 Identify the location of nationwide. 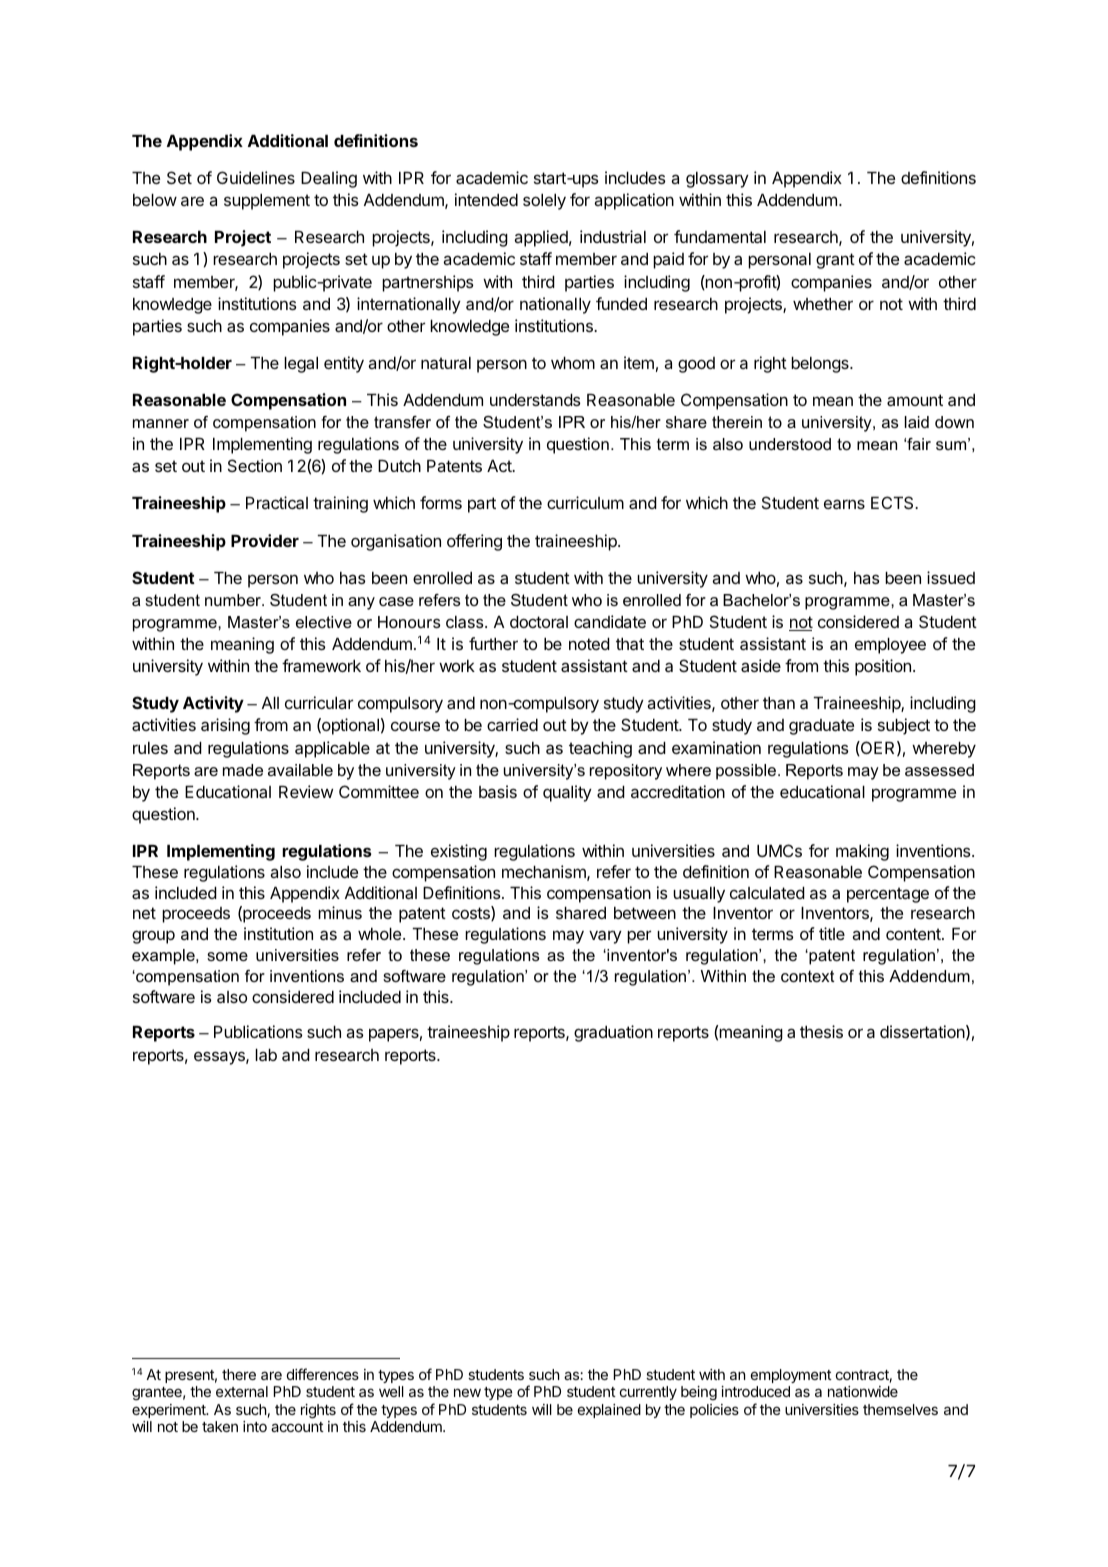
(863, 1391).
